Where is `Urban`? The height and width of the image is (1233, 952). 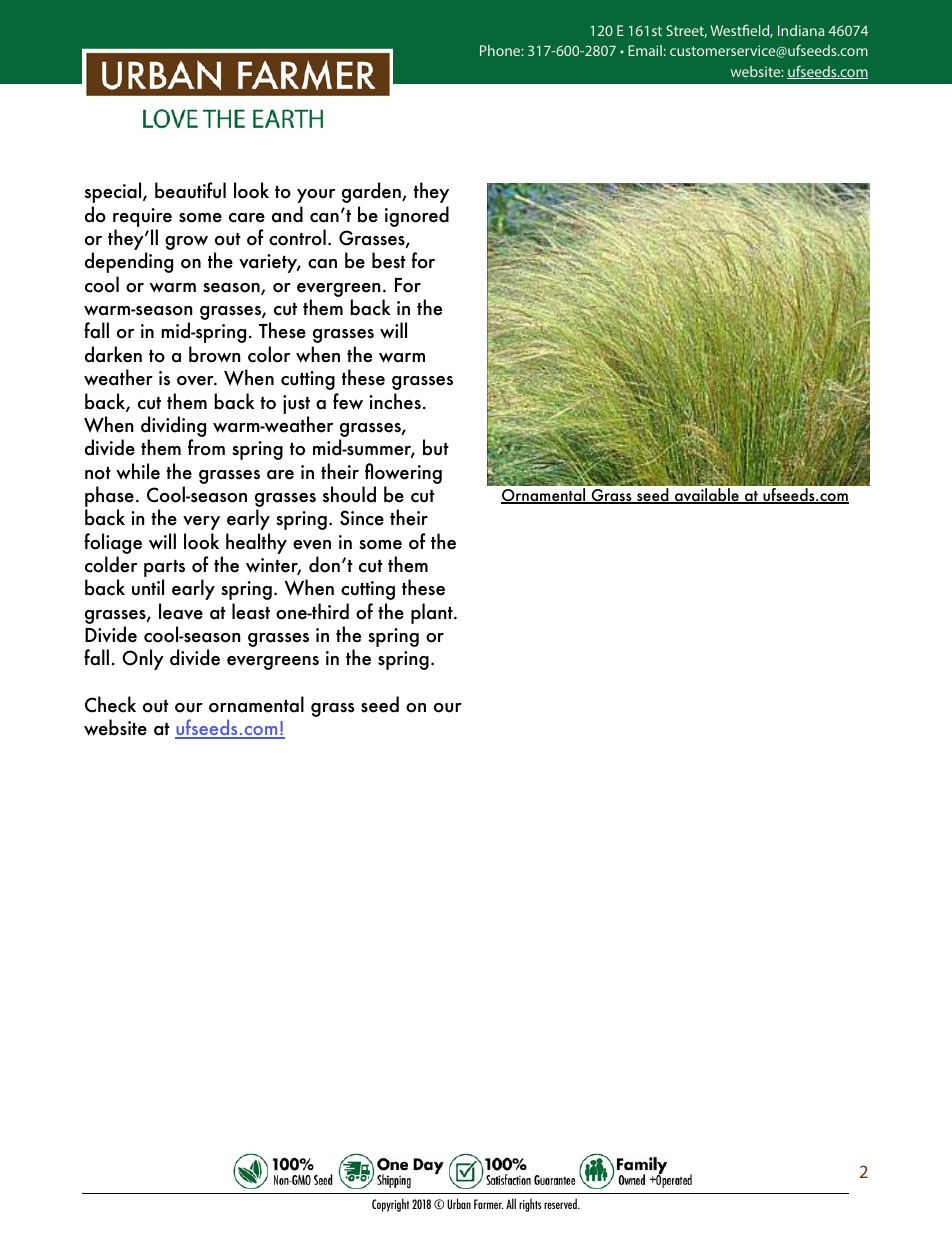 Urban is located at coordinates (459, 1203).
